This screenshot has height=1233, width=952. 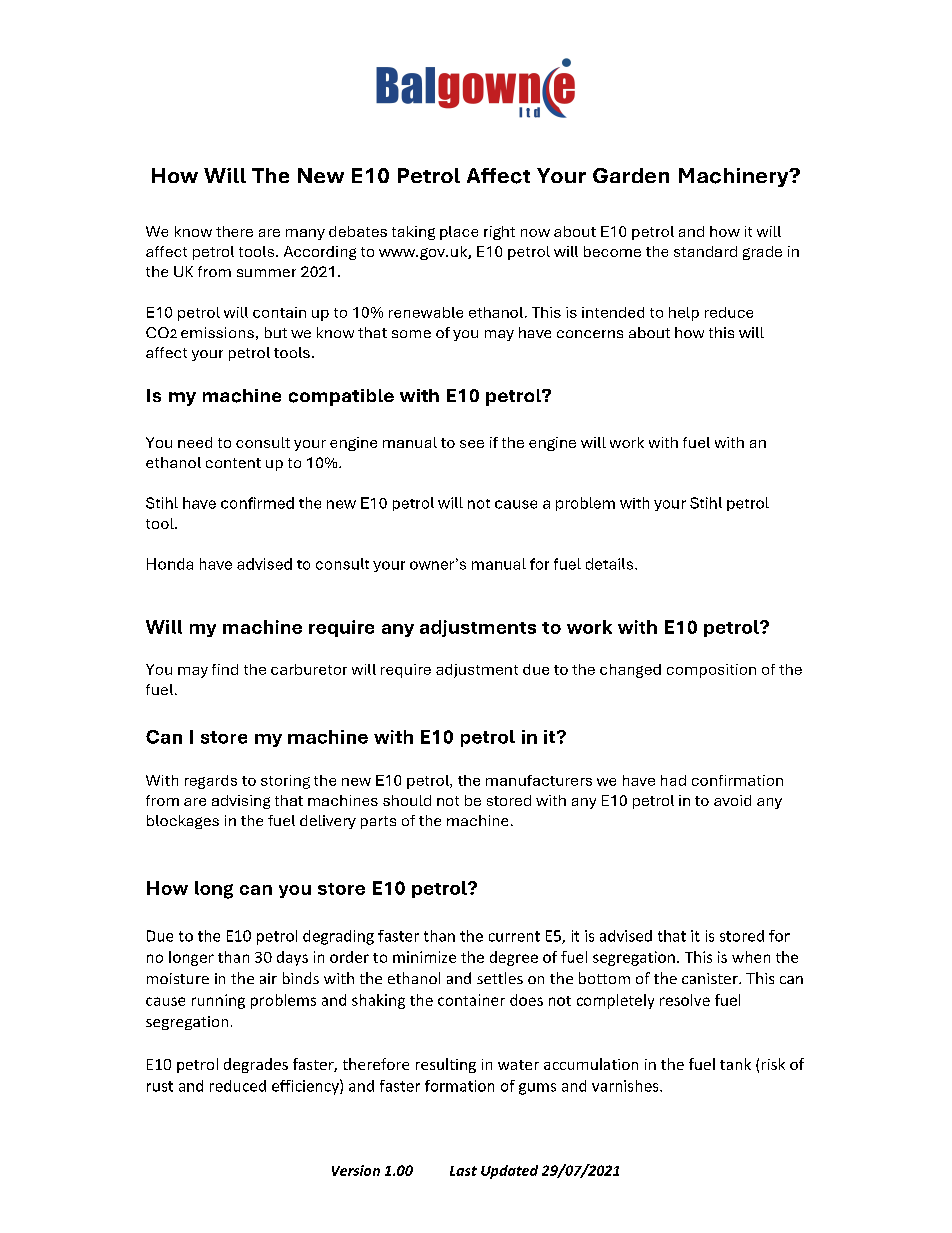 What do you see at coordinates (233, 463) in the screenshot?
I see `content` at bounding box center [233, 463].
